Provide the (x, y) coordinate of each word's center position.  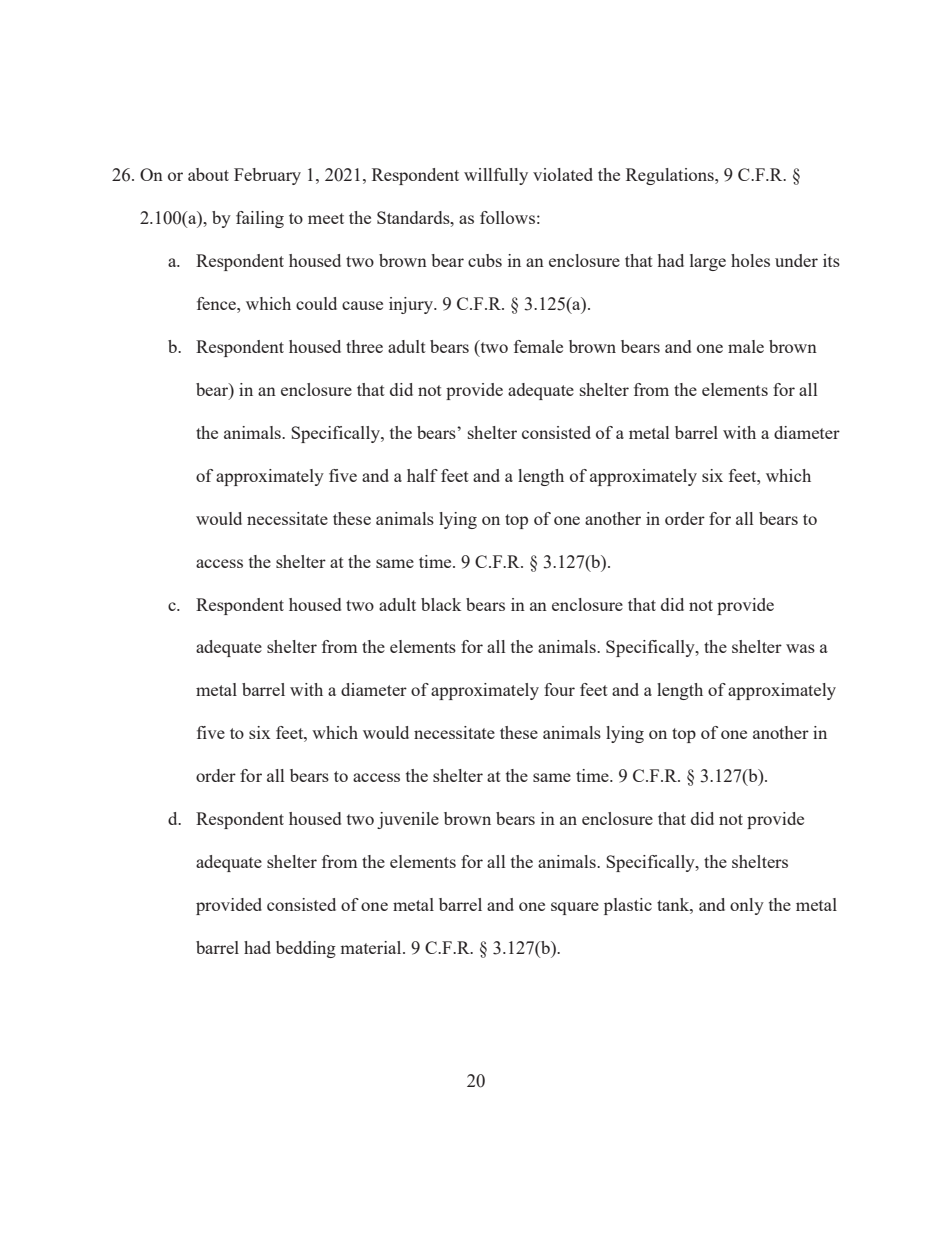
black (441, 604)
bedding (306, 949)
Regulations (671, 176)
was (800, 648)
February (267, 176)
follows (507, 217)
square (575, 908)
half (422, 475)
